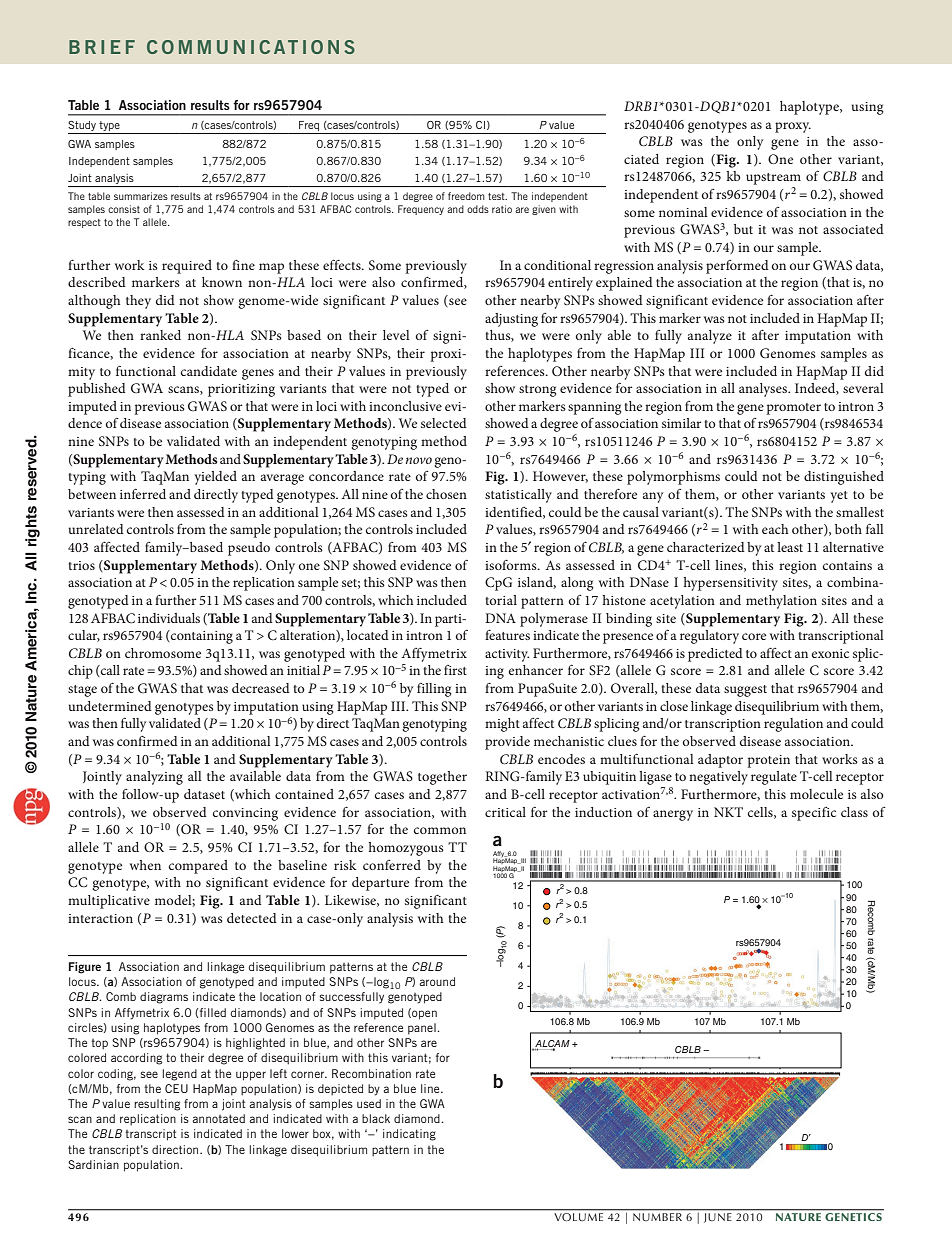 The image size is (952, 1256). Describe the element at coordinates (409, 1135) in the screenshot. I see `indicating` at that location.
